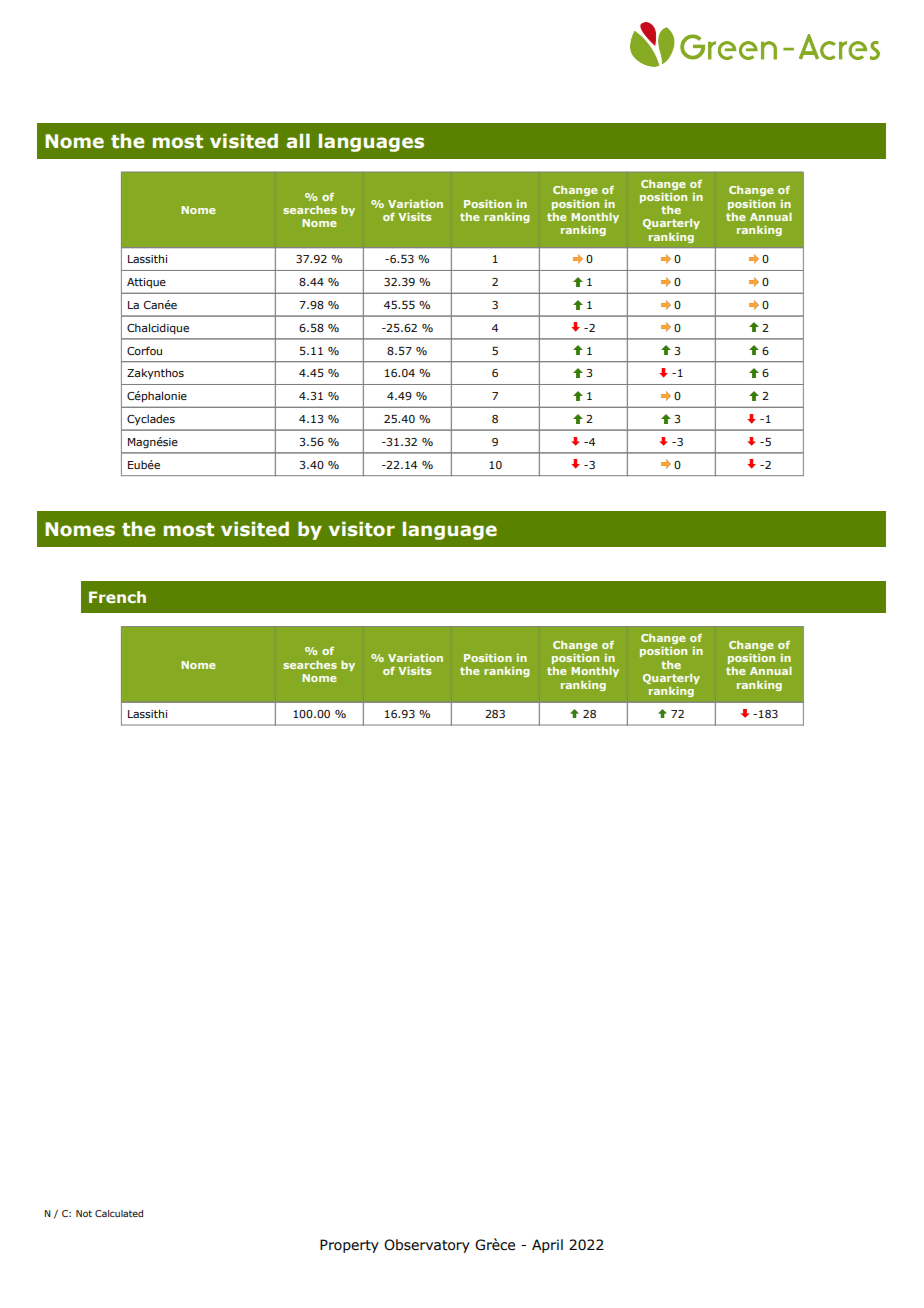 The height and width of the image is (1308, 924). Describe the element at coordinates (361, 529) in the image. I see `visitor` at that location.
